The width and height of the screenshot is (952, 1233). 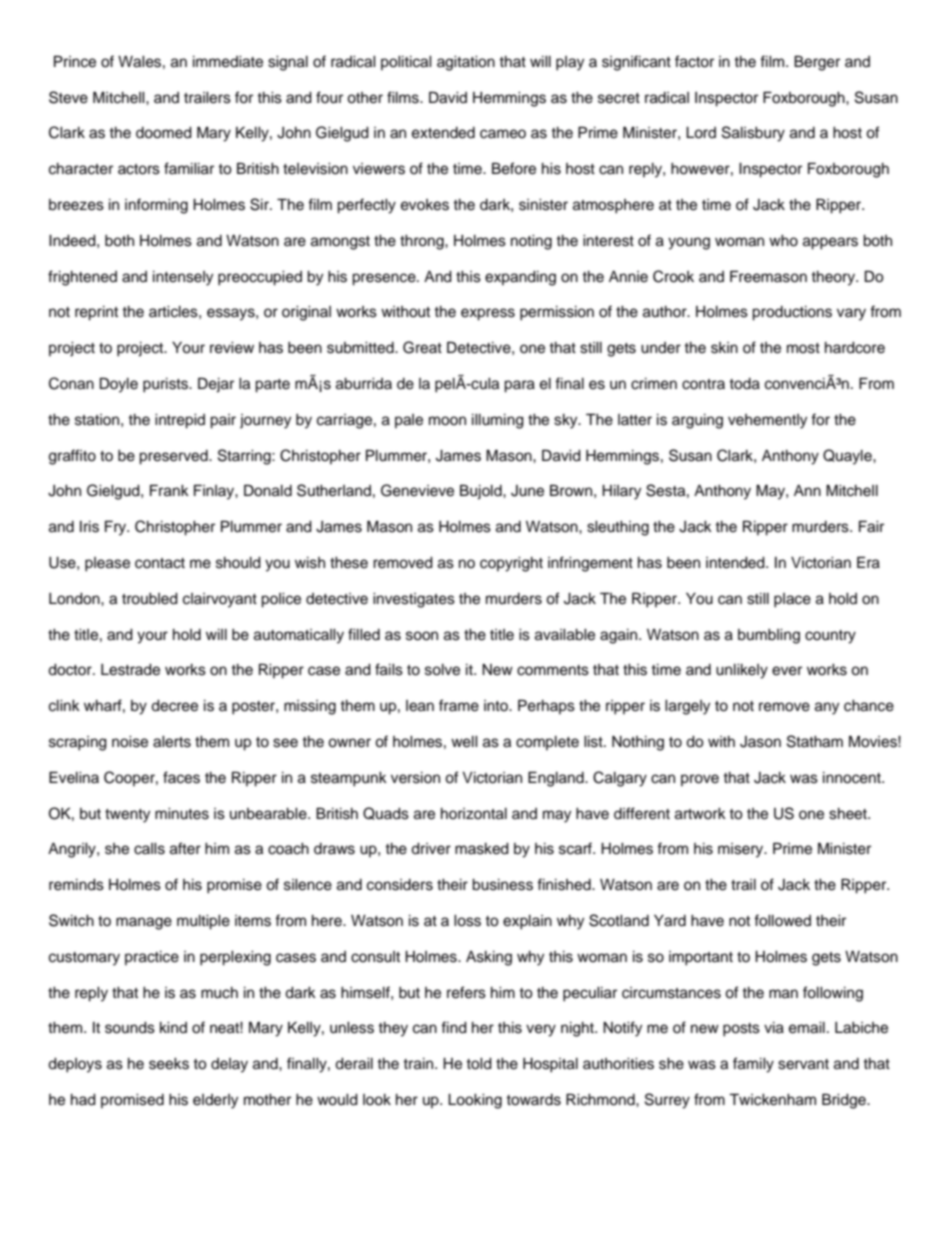 What do you see at coordinates (169, 1064) in the screenshot?
I see `seeks` at bounding box center [169, 1064].
